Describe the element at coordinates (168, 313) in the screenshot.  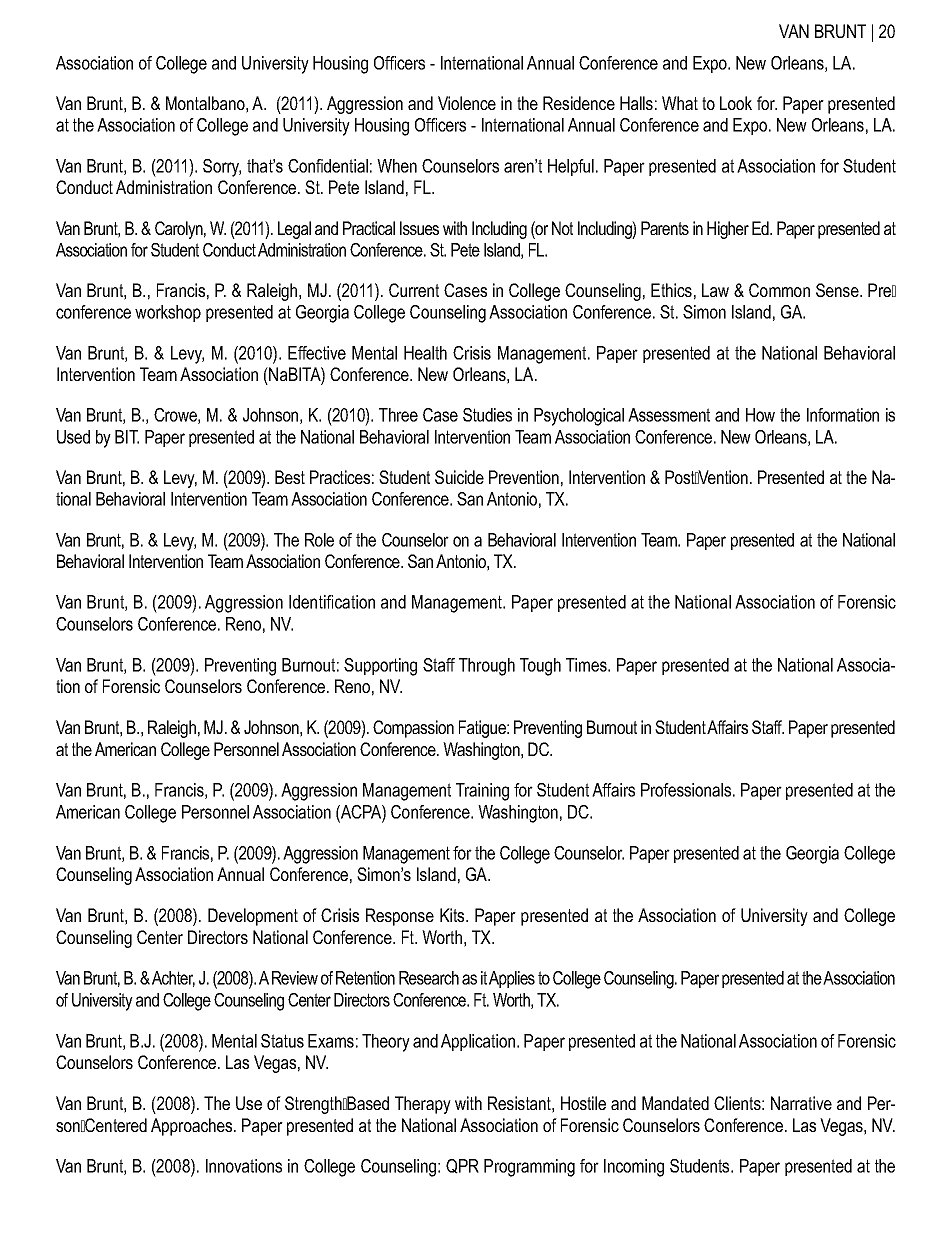
I see `workshop` at that location.
